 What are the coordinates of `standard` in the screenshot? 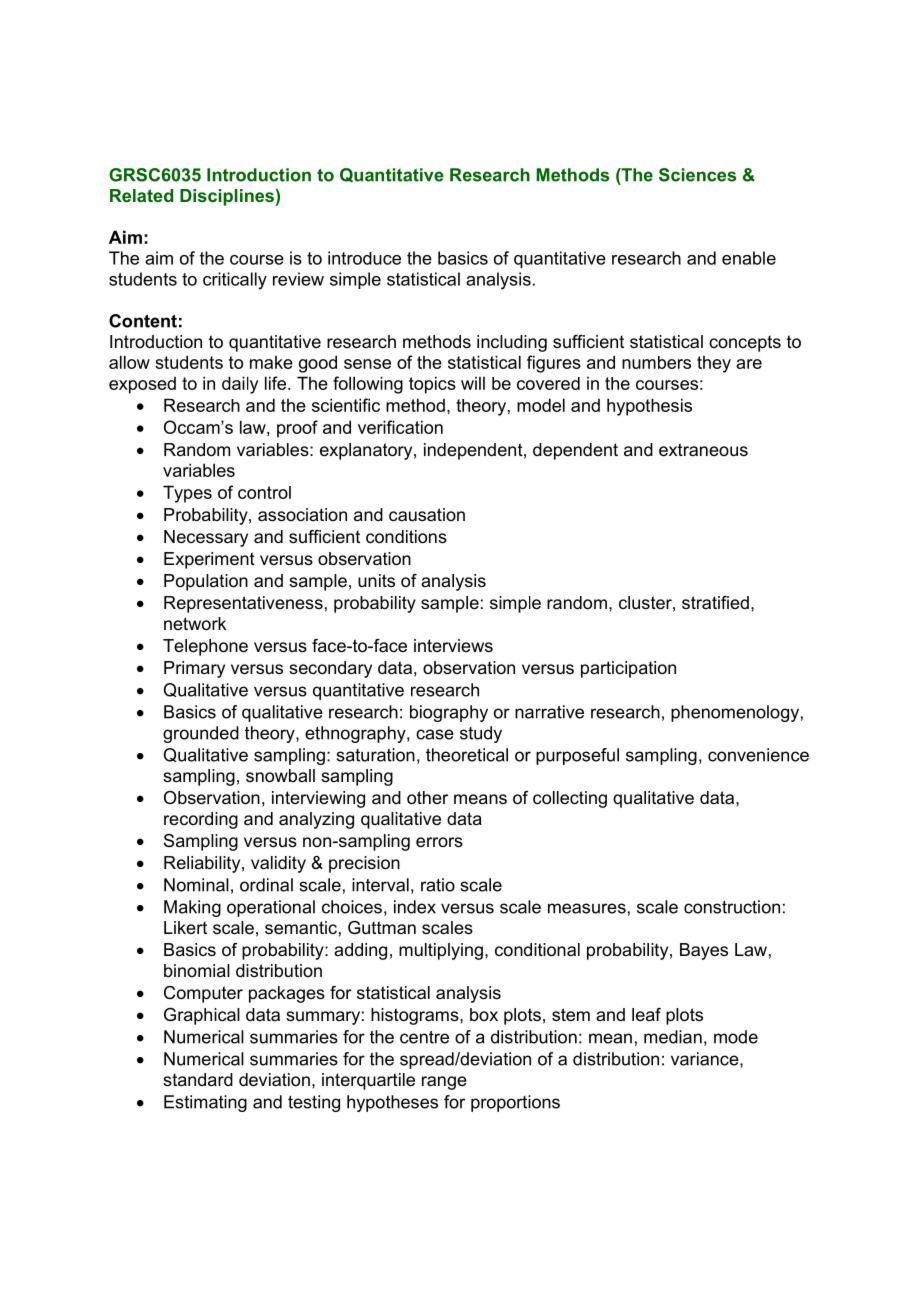 It's located at (198, 1079).
